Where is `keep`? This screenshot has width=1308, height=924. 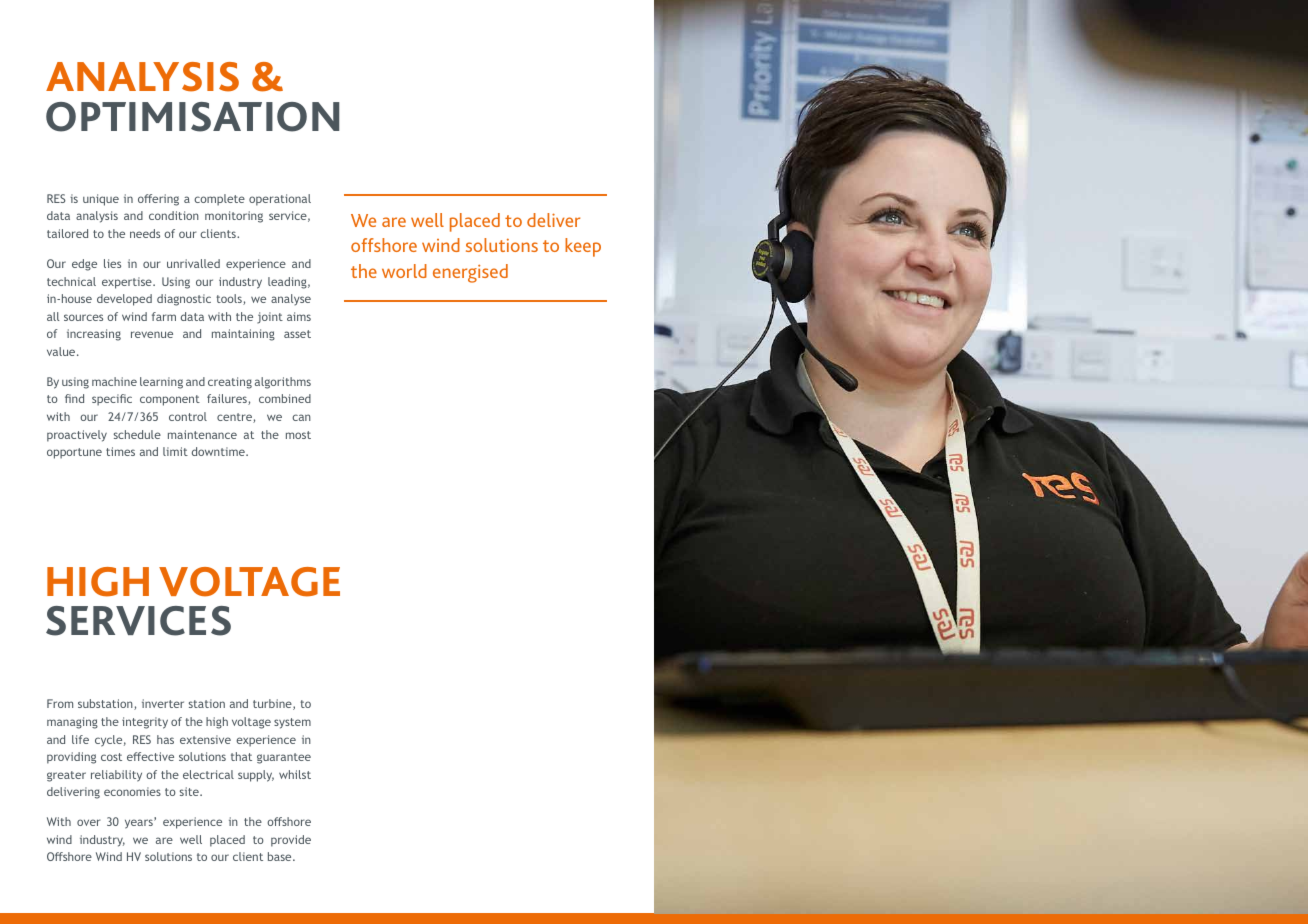
keep is located at coordinates (583, 247).
